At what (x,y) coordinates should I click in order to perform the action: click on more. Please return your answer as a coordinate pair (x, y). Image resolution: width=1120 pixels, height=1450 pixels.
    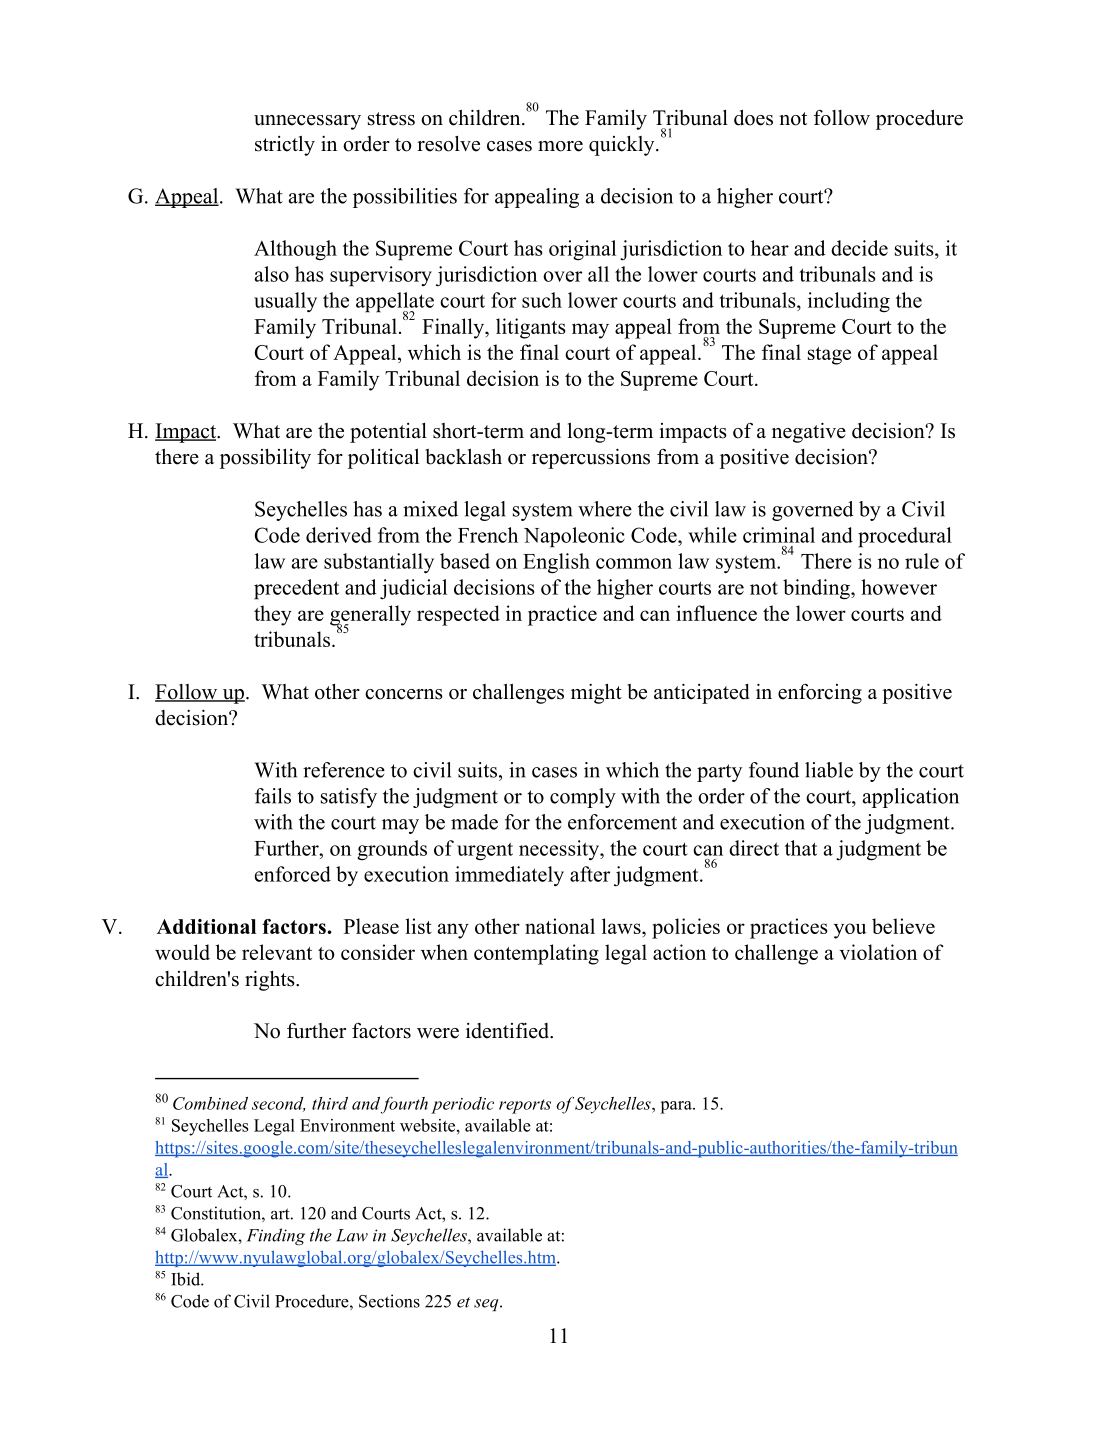
    Looking at the image, I should click on (560, 146).
